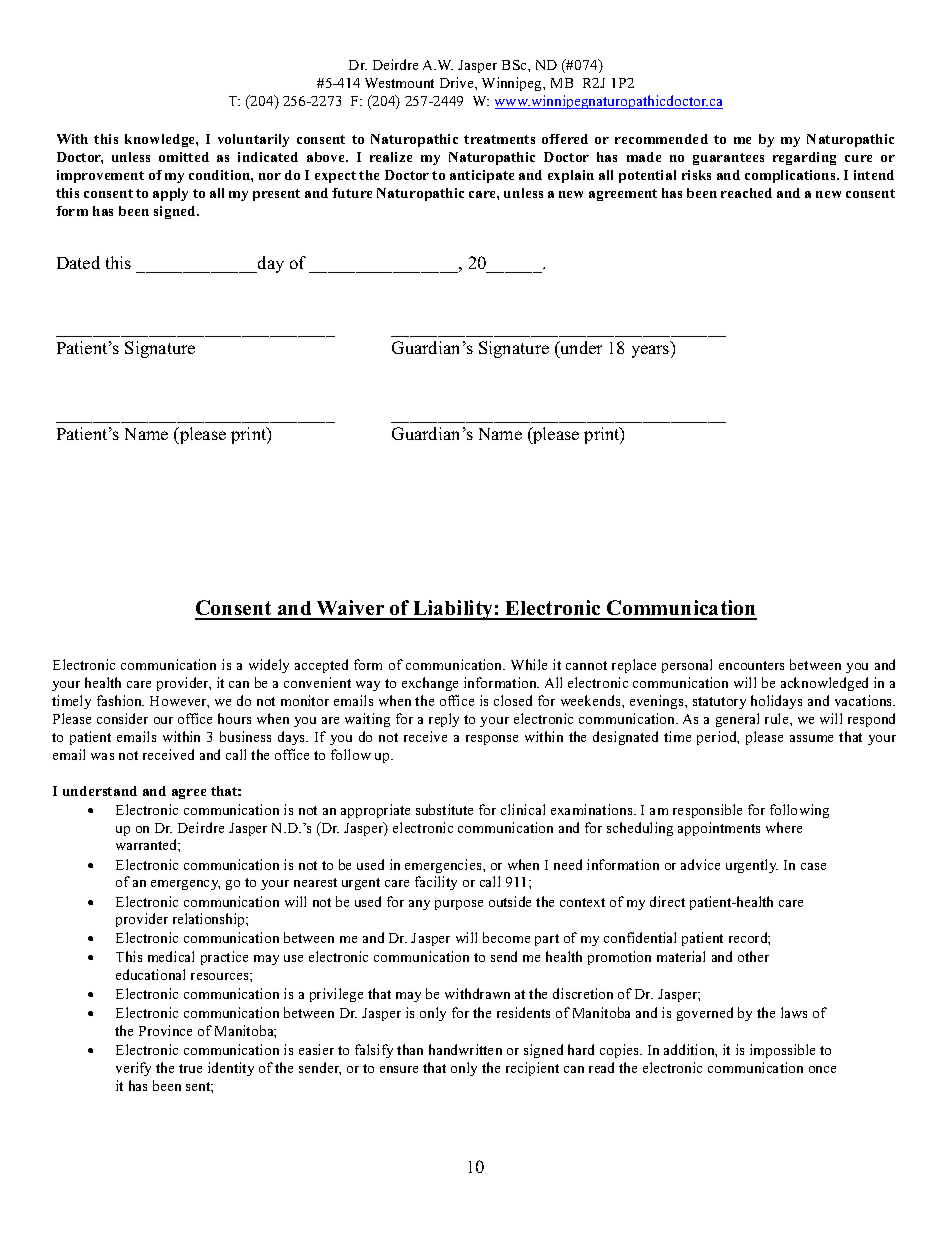  Describe the element at coordinates (499, 139) in the page. I see `treatments` at that location.
